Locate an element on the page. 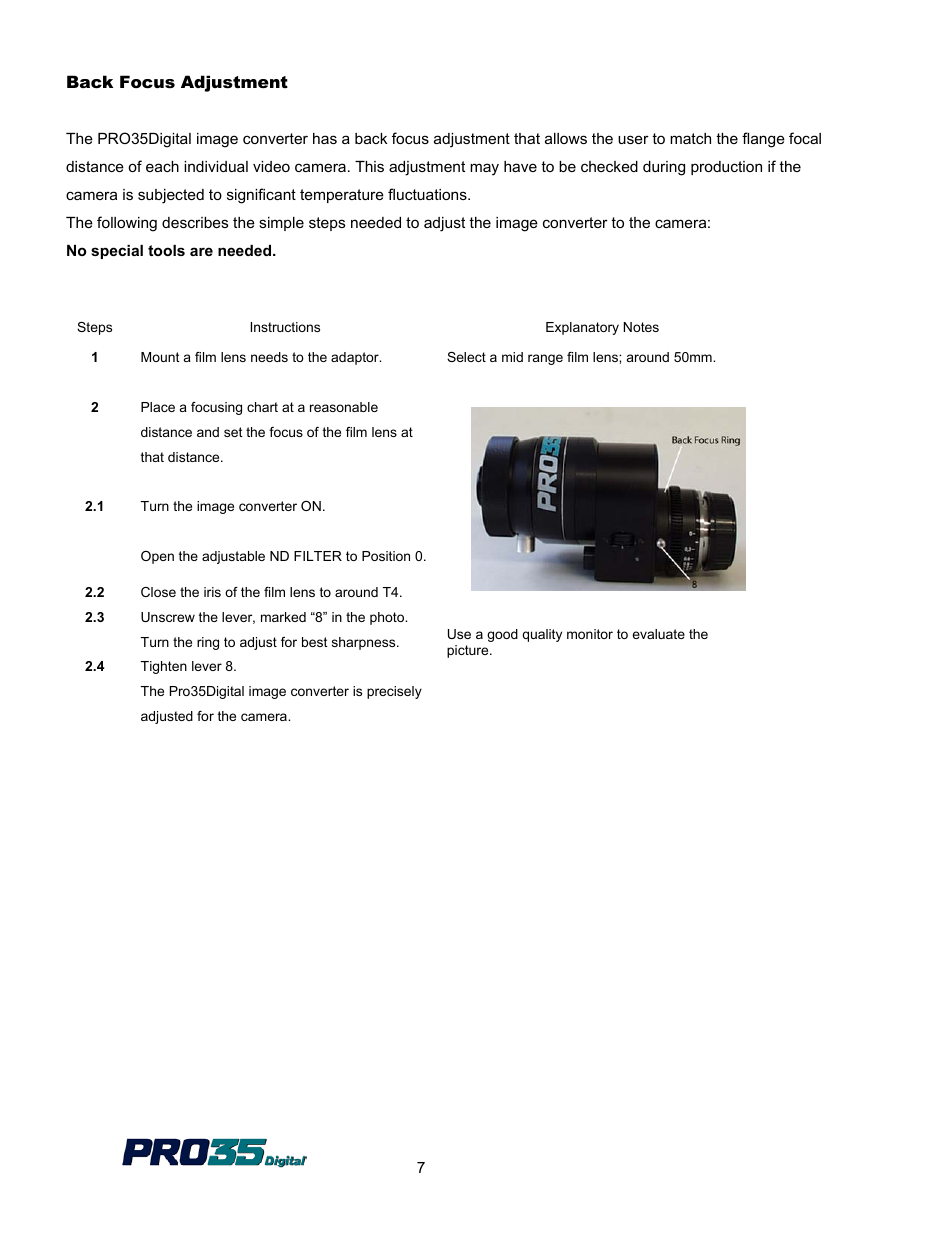 Image resolution: width=952 pixels, height=1233 pixels. Select is located at coordinates (466, 357).
